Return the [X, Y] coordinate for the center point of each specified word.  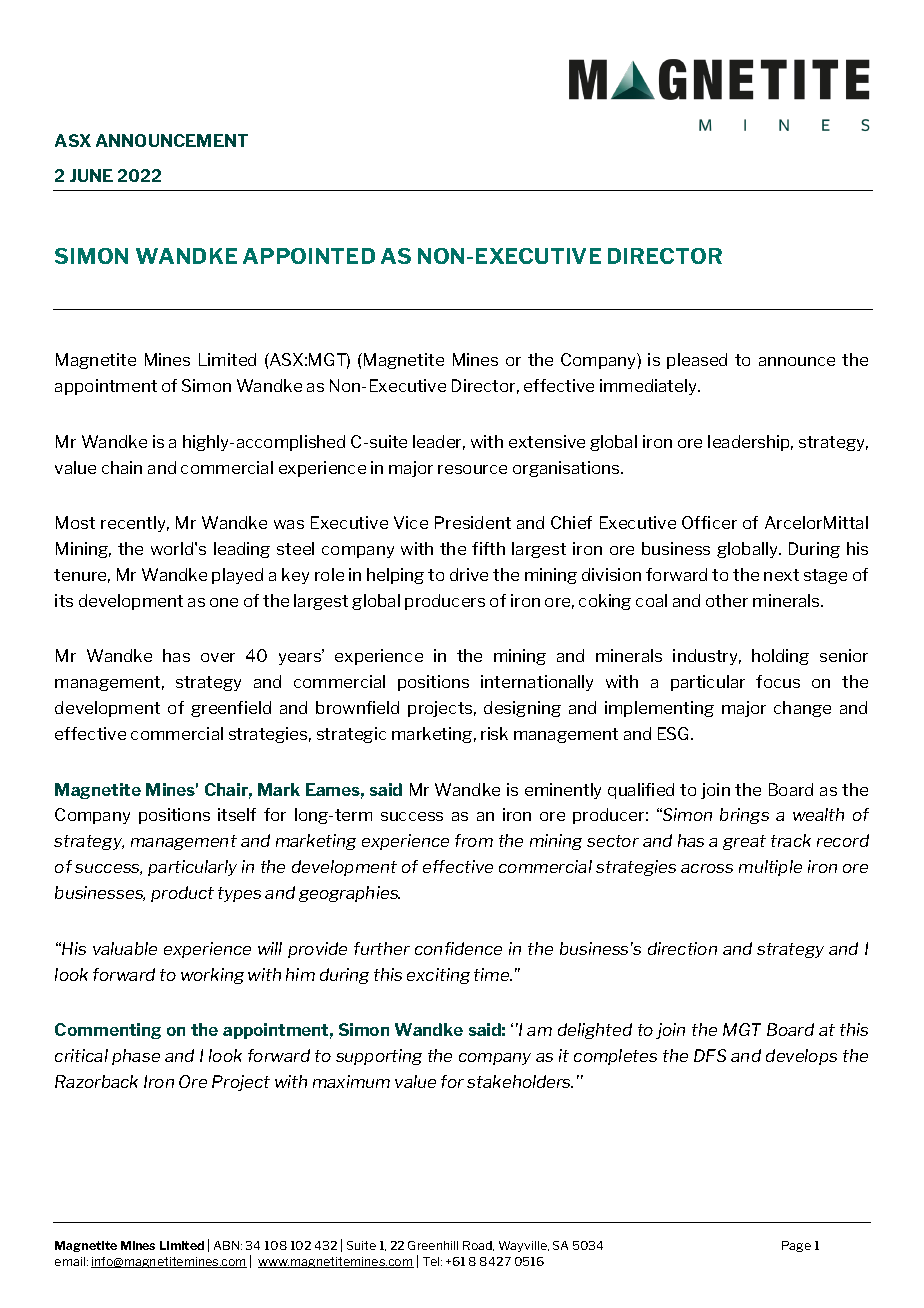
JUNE [91, 175]
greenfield [231, 709]
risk [494, 733]
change [802, 709]
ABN [228, 1245]
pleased [697, 361]
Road [478, 1246]
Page [796, 1246]
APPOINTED [309, 256]
